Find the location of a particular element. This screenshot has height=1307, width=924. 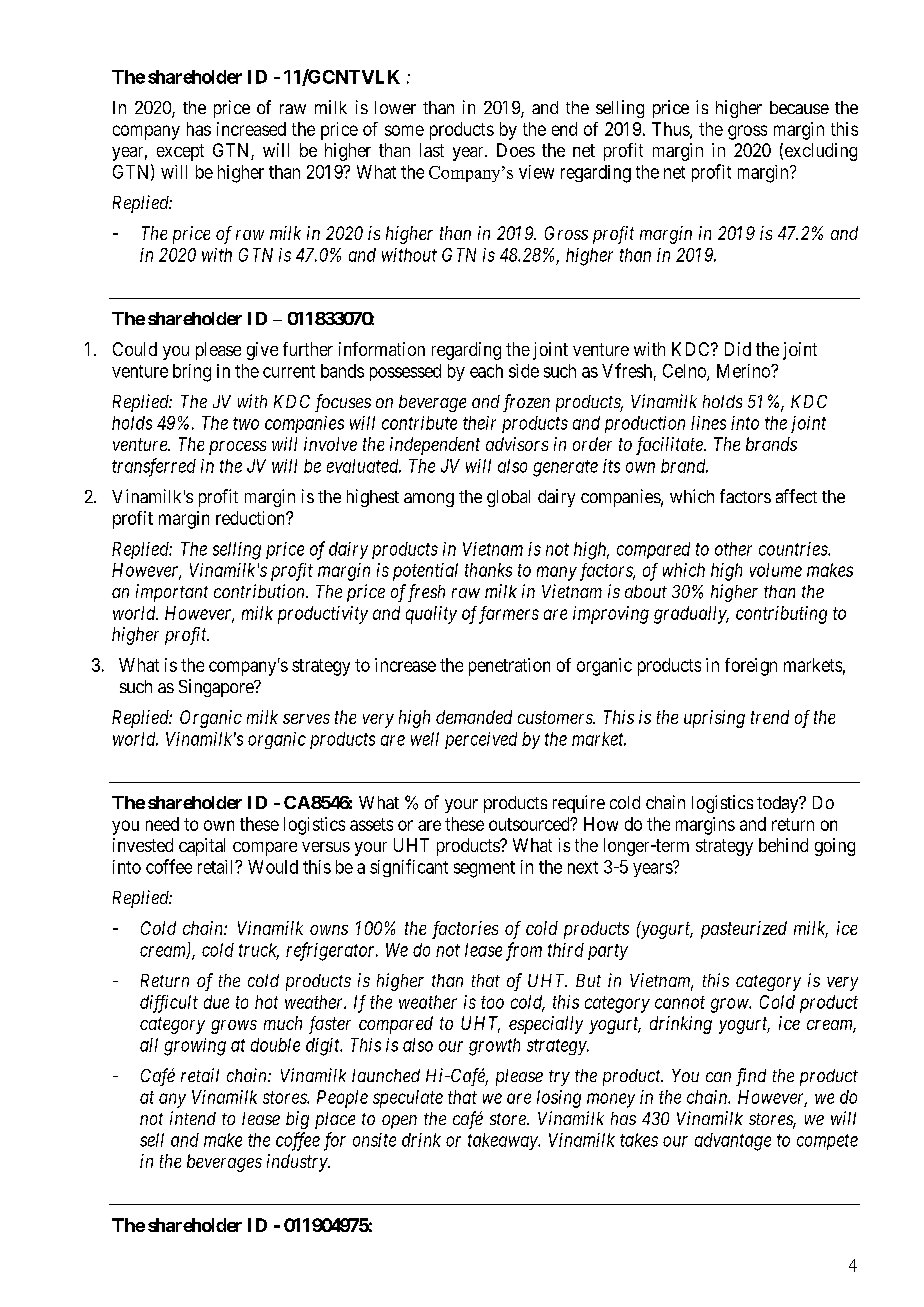

capital is located at coordinates (202, 847).
